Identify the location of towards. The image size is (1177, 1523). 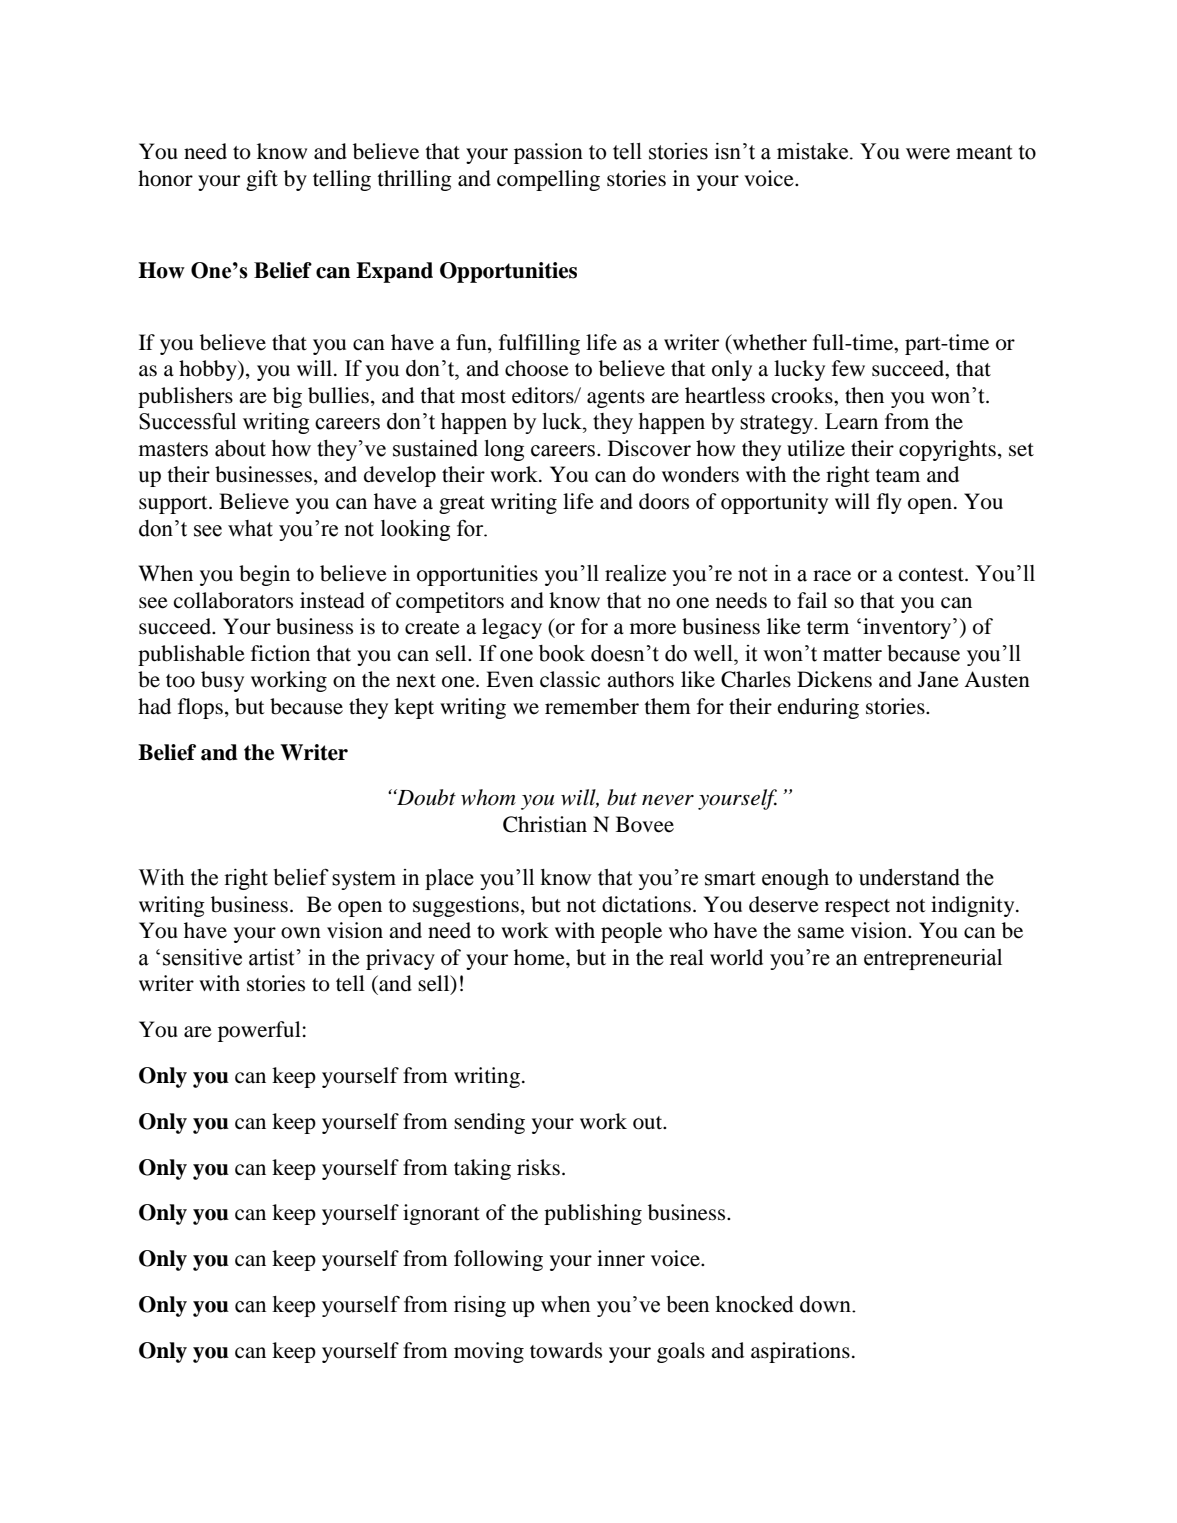
(566, 1350).
